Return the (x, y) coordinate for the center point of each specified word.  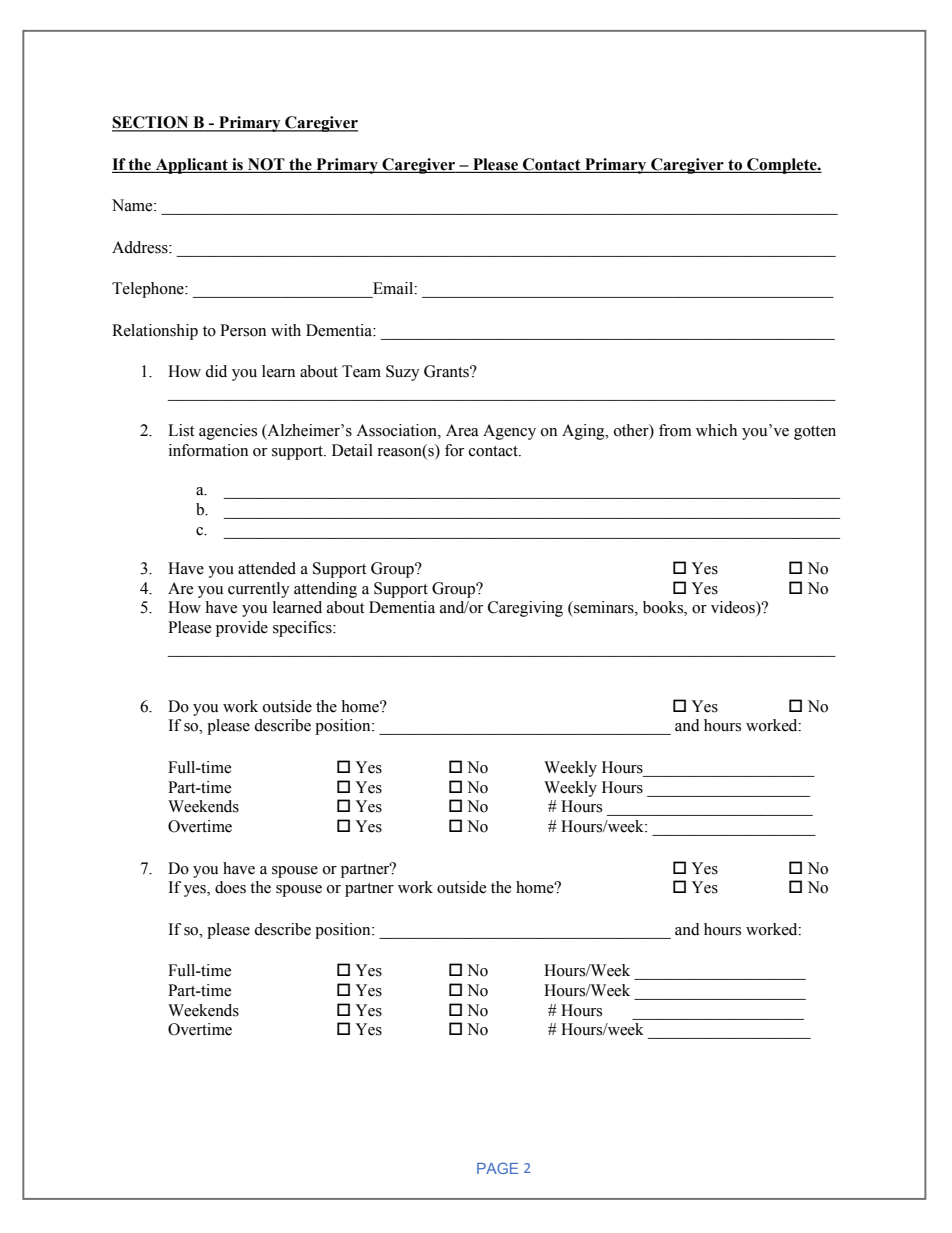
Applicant (191, 166)
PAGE (497, 1168)
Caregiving (525, 609)
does (230, 887)
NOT (266, 165)
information (208, 450)
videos (734, 608)
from (675, 430)
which (716, 430)
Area (462, 430)
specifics (303, 629)
